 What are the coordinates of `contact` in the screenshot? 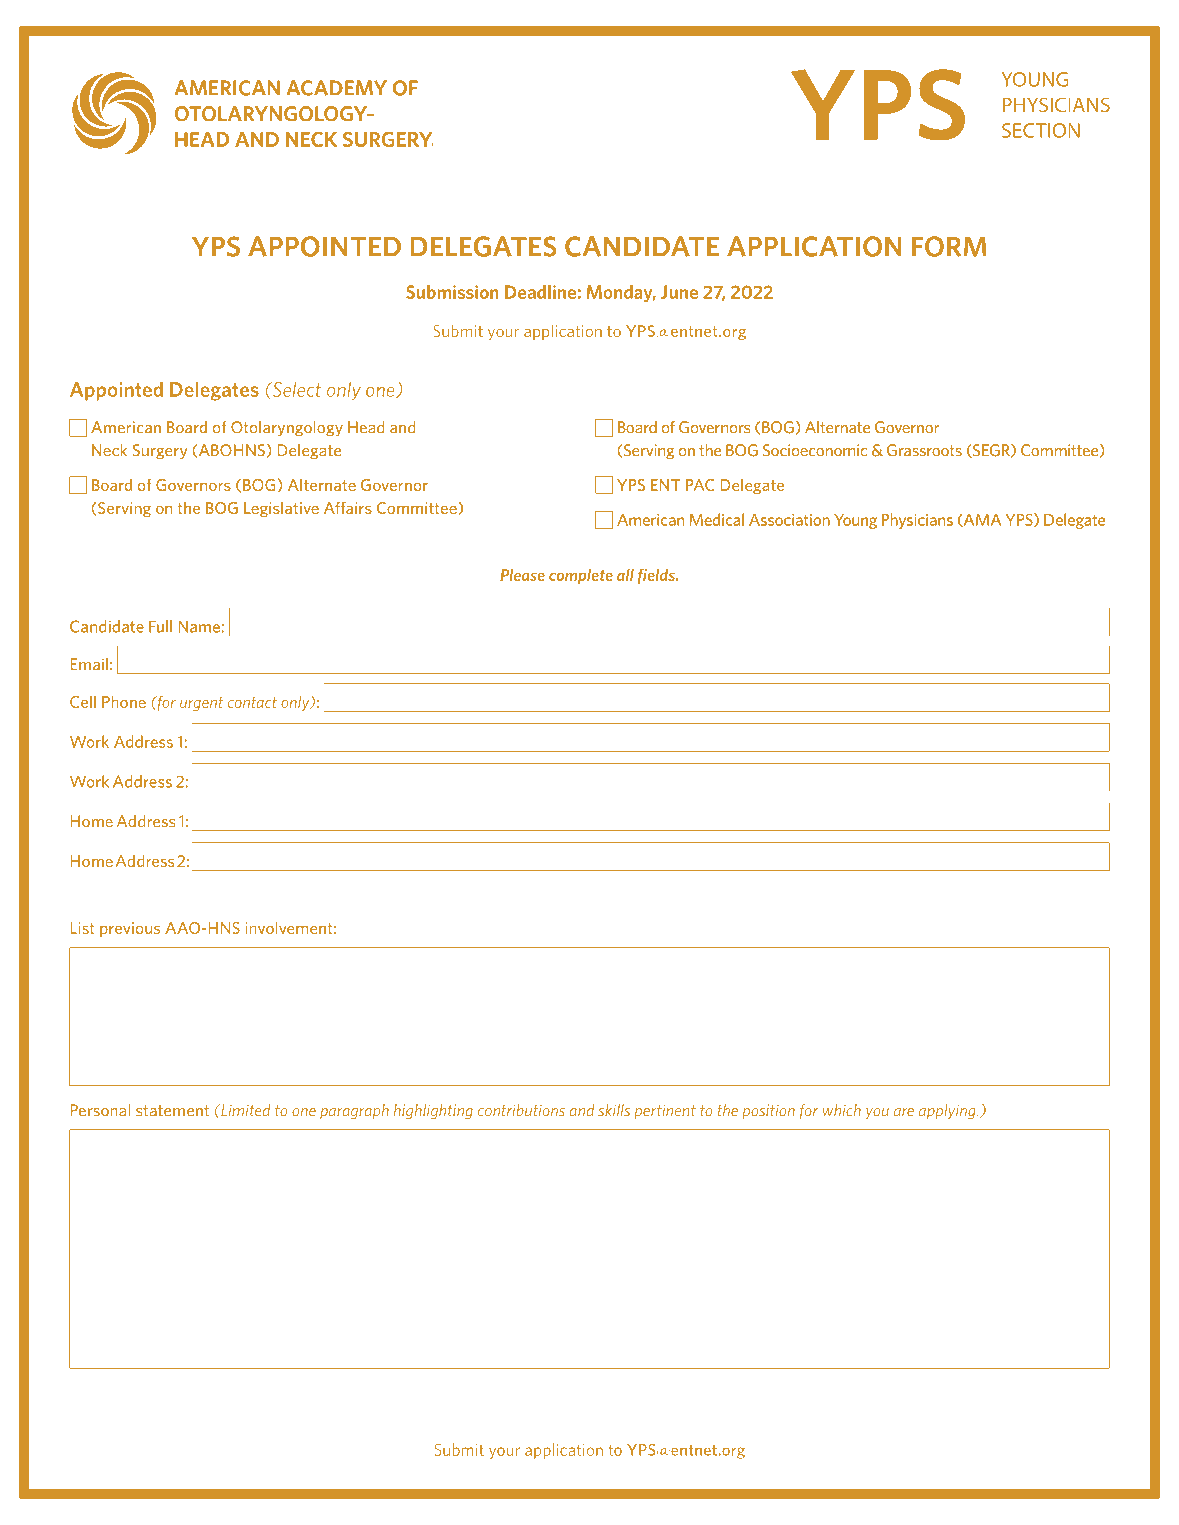 It's located at (252, 702).
